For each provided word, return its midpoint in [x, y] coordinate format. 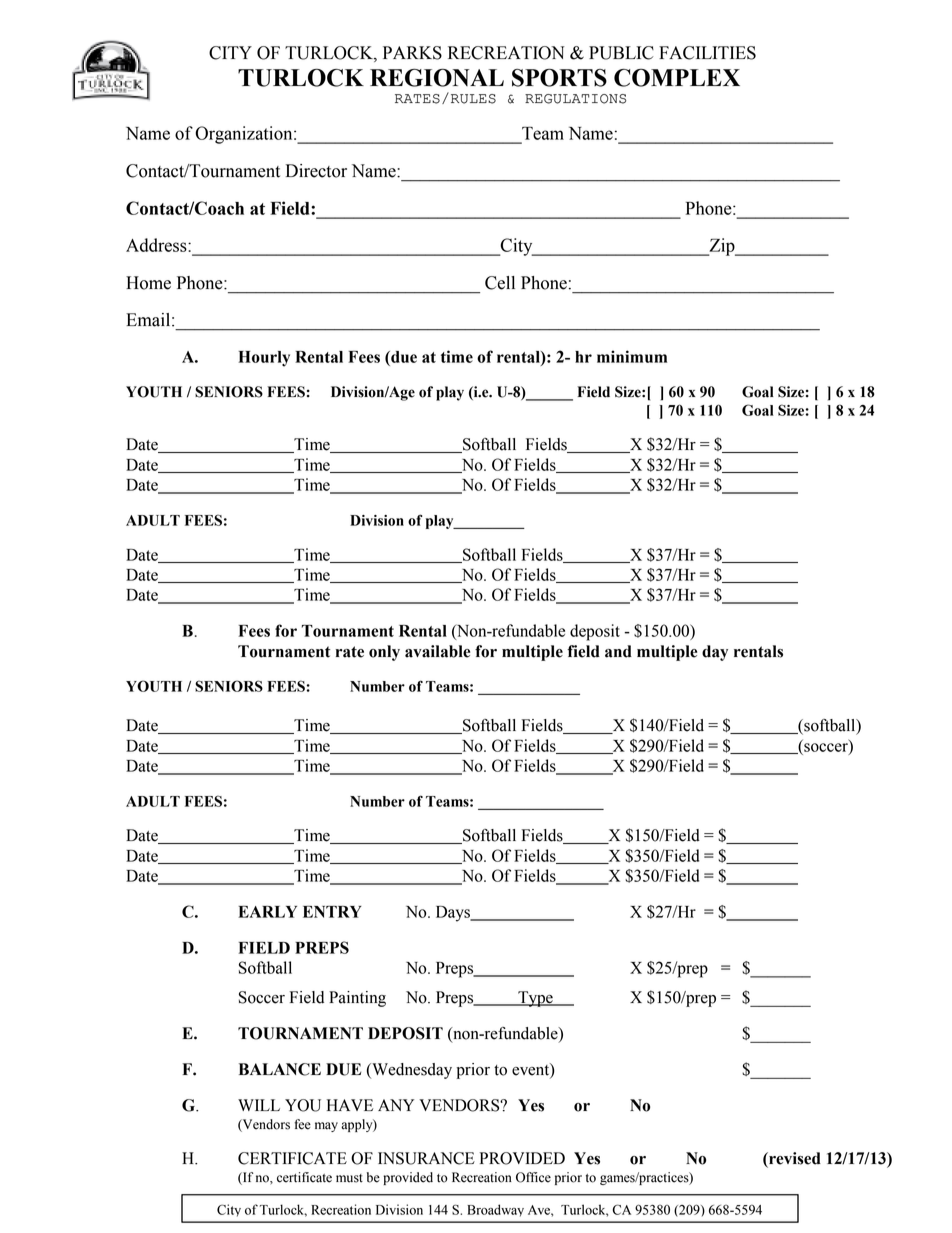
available [437, 651]
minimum [632, 356]
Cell [500, 283]
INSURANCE [426, 1158]
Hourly [264, 359]
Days [454, 914]
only [384, 653]
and [618, 651]
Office [533, 1177]
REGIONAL [437, 77]
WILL [259, 1105]
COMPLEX [677, 78]
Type [535, 999]
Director [316, 171]
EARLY [267, 912]
